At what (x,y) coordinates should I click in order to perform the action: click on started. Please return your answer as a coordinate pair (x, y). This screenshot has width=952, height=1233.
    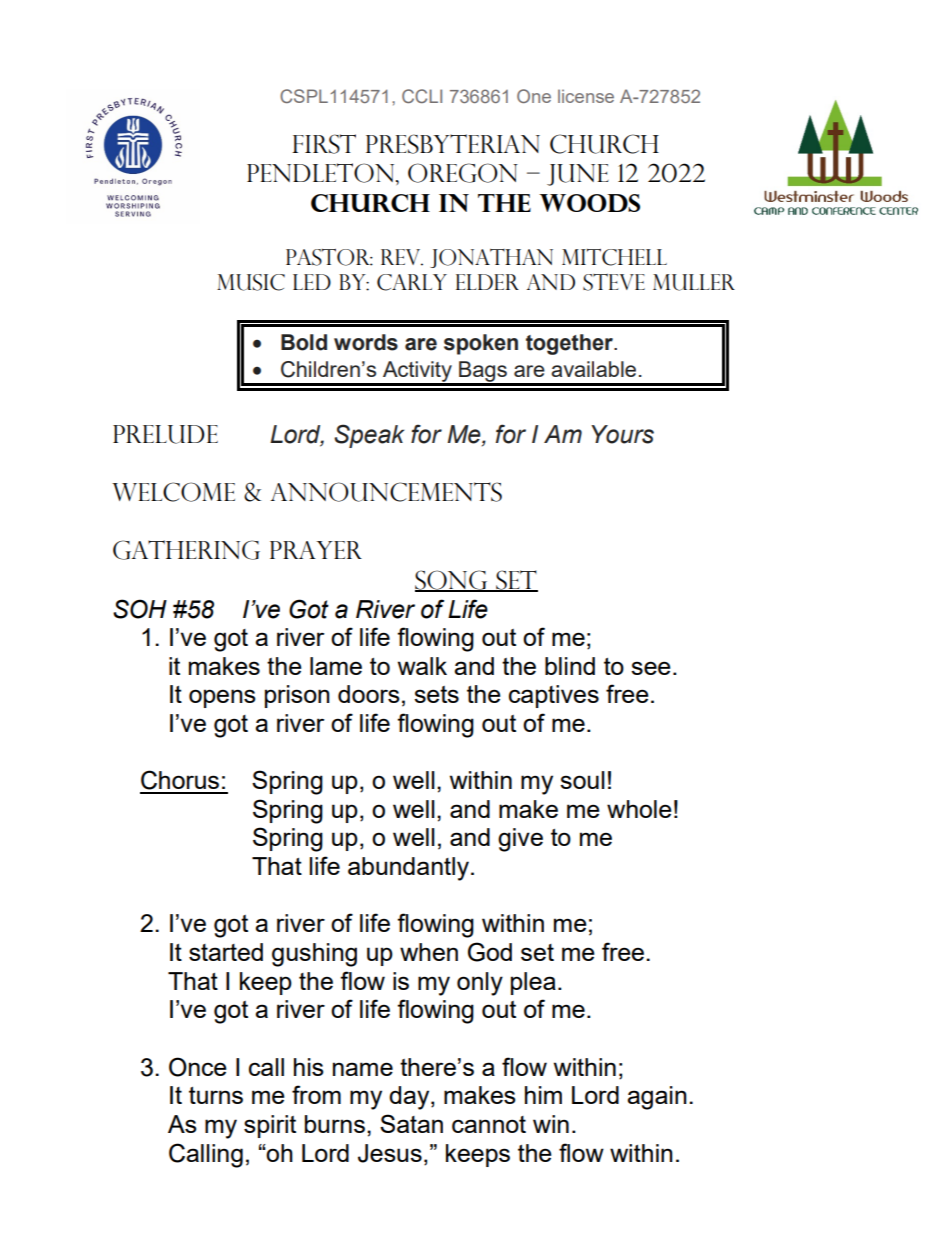
    Looking at the image, I should click on (226, 952).
